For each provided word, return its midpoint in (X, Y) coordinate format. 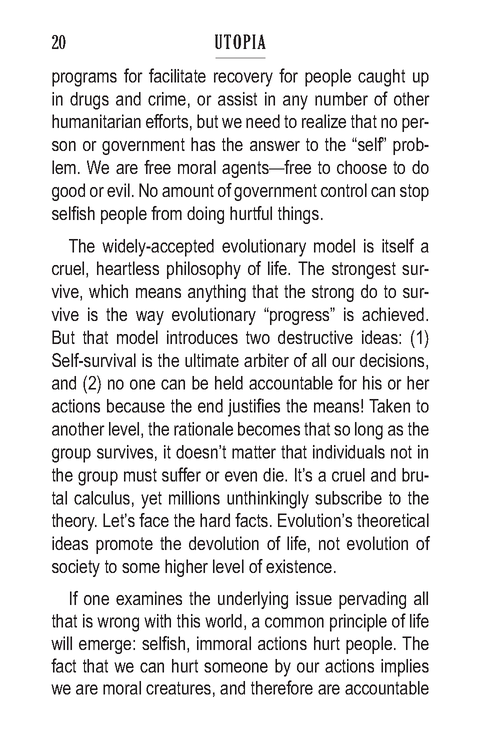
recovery (243, 79)
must (140, 475)
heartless (128, 268)
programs (84, 79)
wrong (118, 624)
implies (405, 668)
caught (381, 78)
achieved (393, 314)
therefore (282, 687)
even (241, 476)
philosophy (204, 270)
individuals (349, 452)
